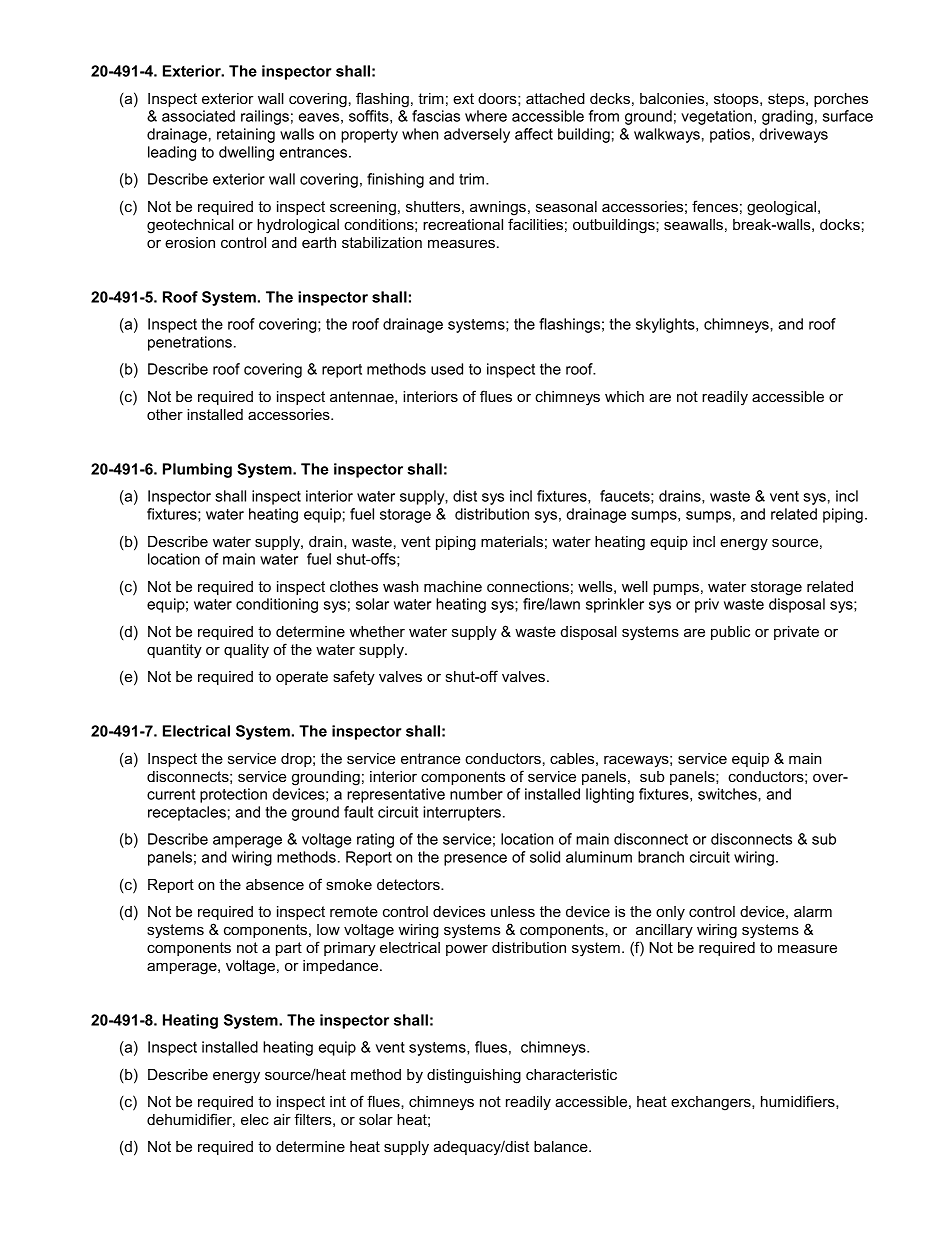 The width and height of the screenshot is (952, 1233). Describe the element at coordinates (787, 117) in the screenshot. I see `grading` at that location.
